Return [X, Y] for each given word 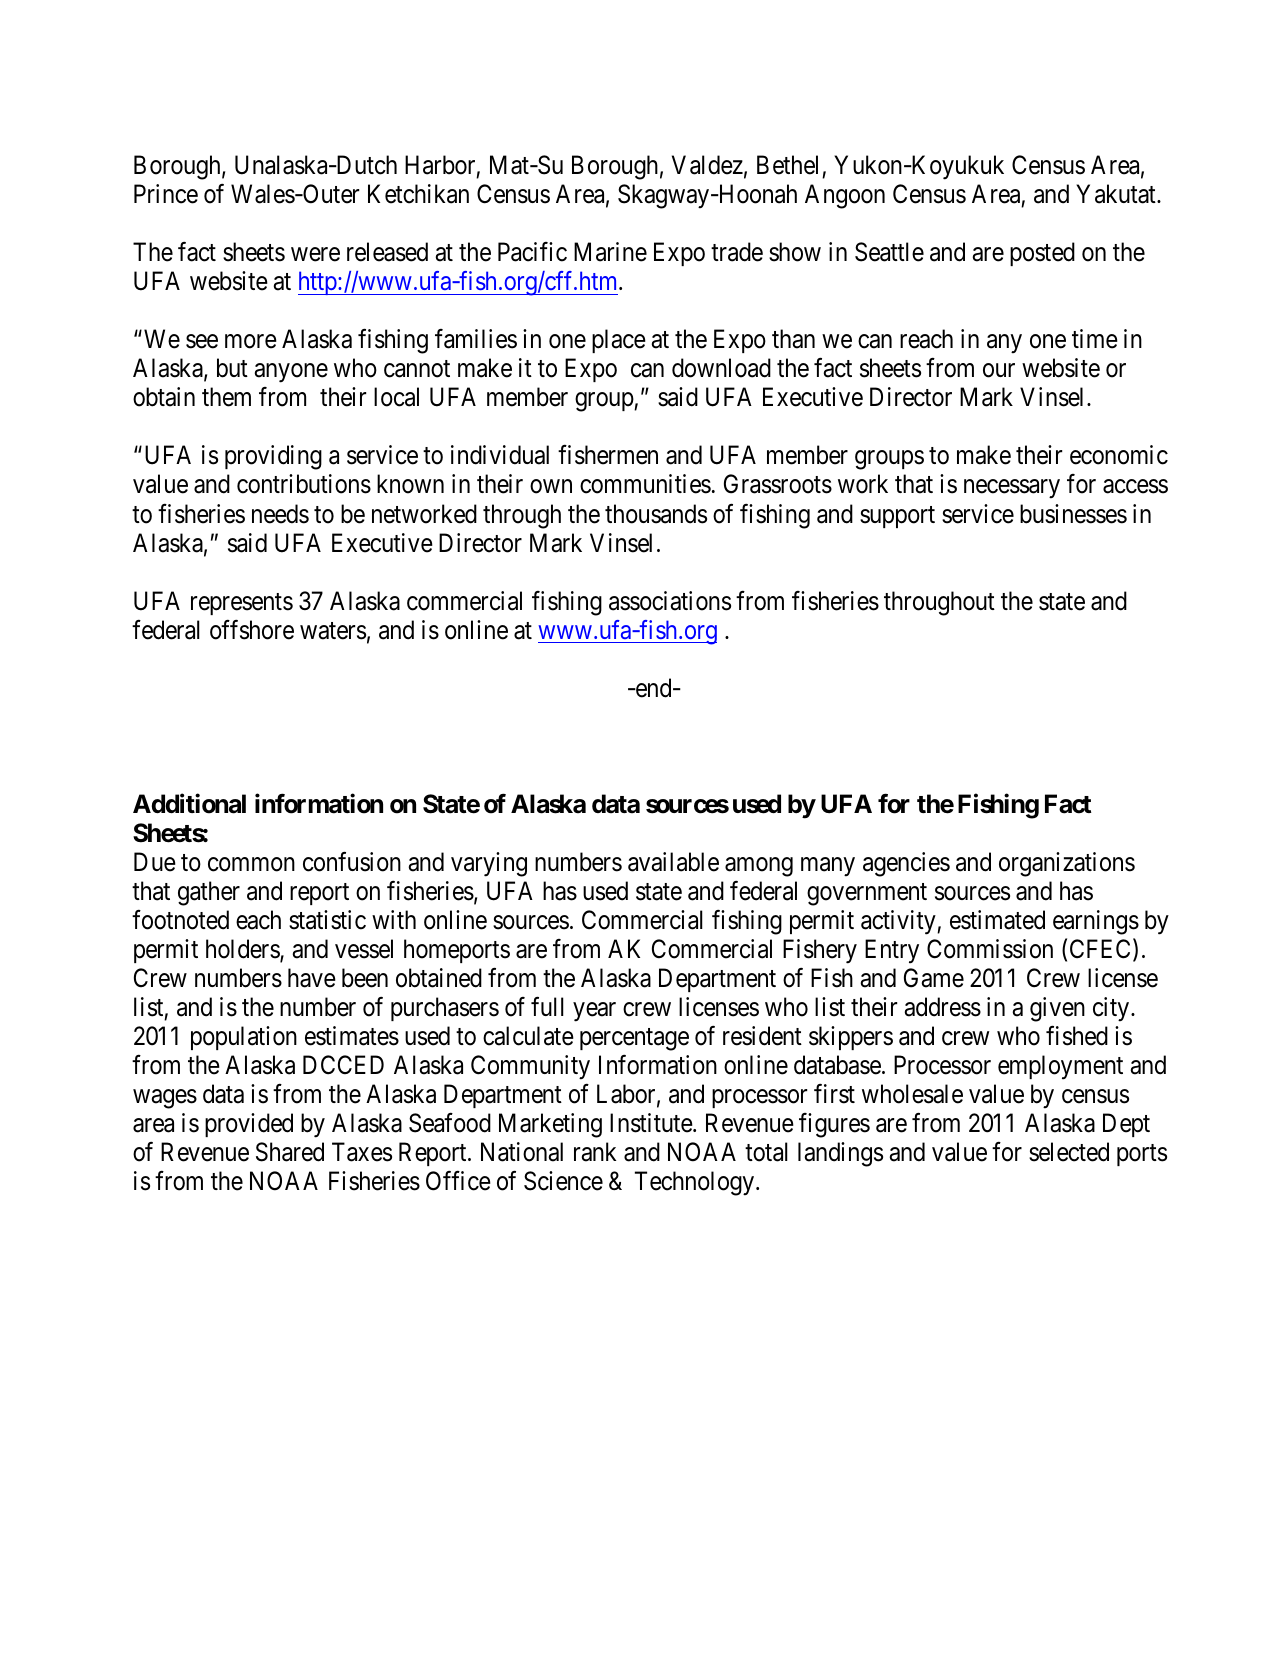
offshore [252, 629]
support [897, 517]
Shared [290, 1152]
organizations [1067, 864]
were [315, 255]
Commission [990, 949]
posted [1042, 254]
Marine [610, 252]
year [594, 1012]
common [251, 864]
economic [1119, 455]
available [673, 862]
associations [670, 601]
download [721, 368]
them [226, 397]
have [312, 978]
